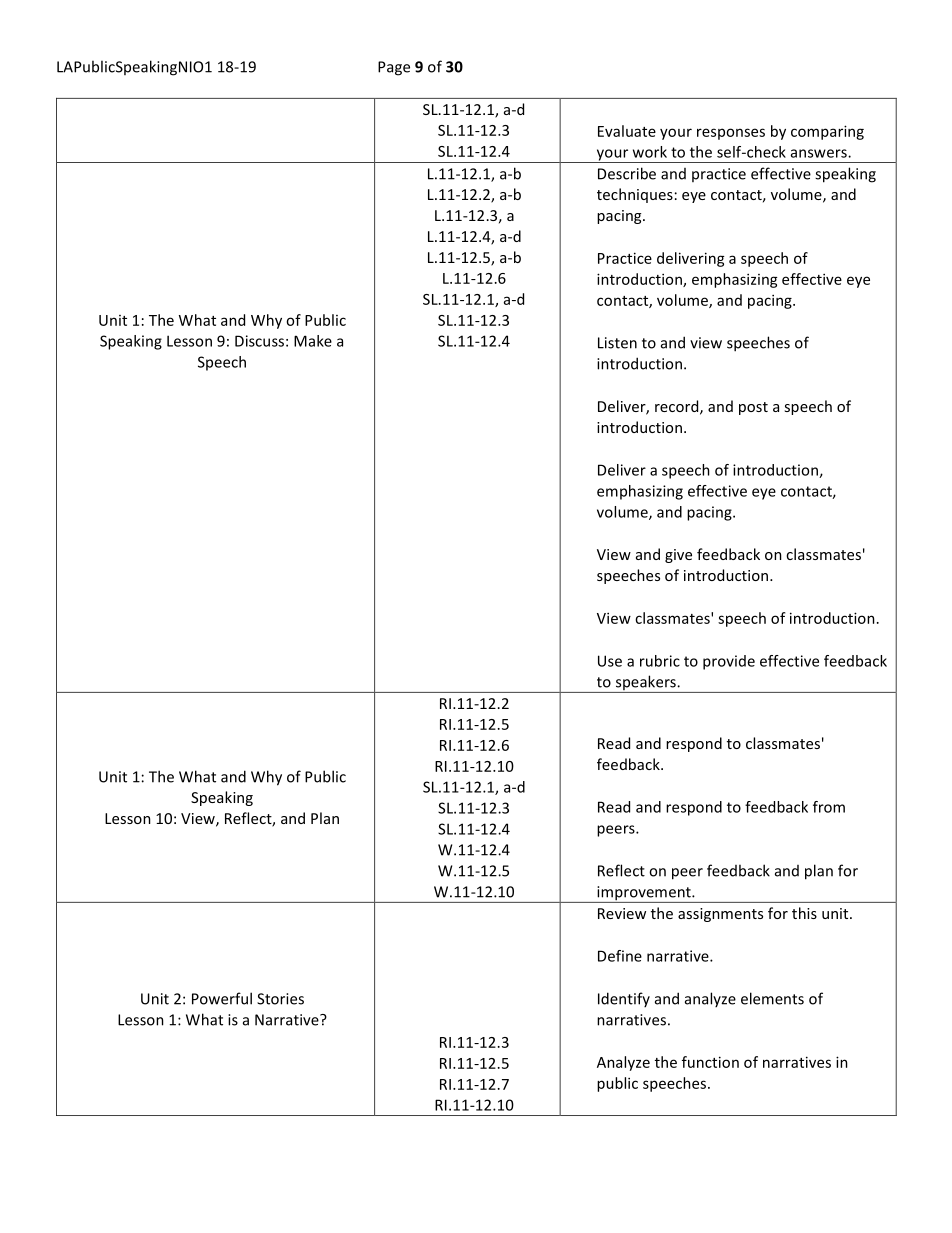 This screenshot has height=1233, width=952. Describe the element at coordinates (627, 131) in the screenshot. I see `Evaluate` at that location.
